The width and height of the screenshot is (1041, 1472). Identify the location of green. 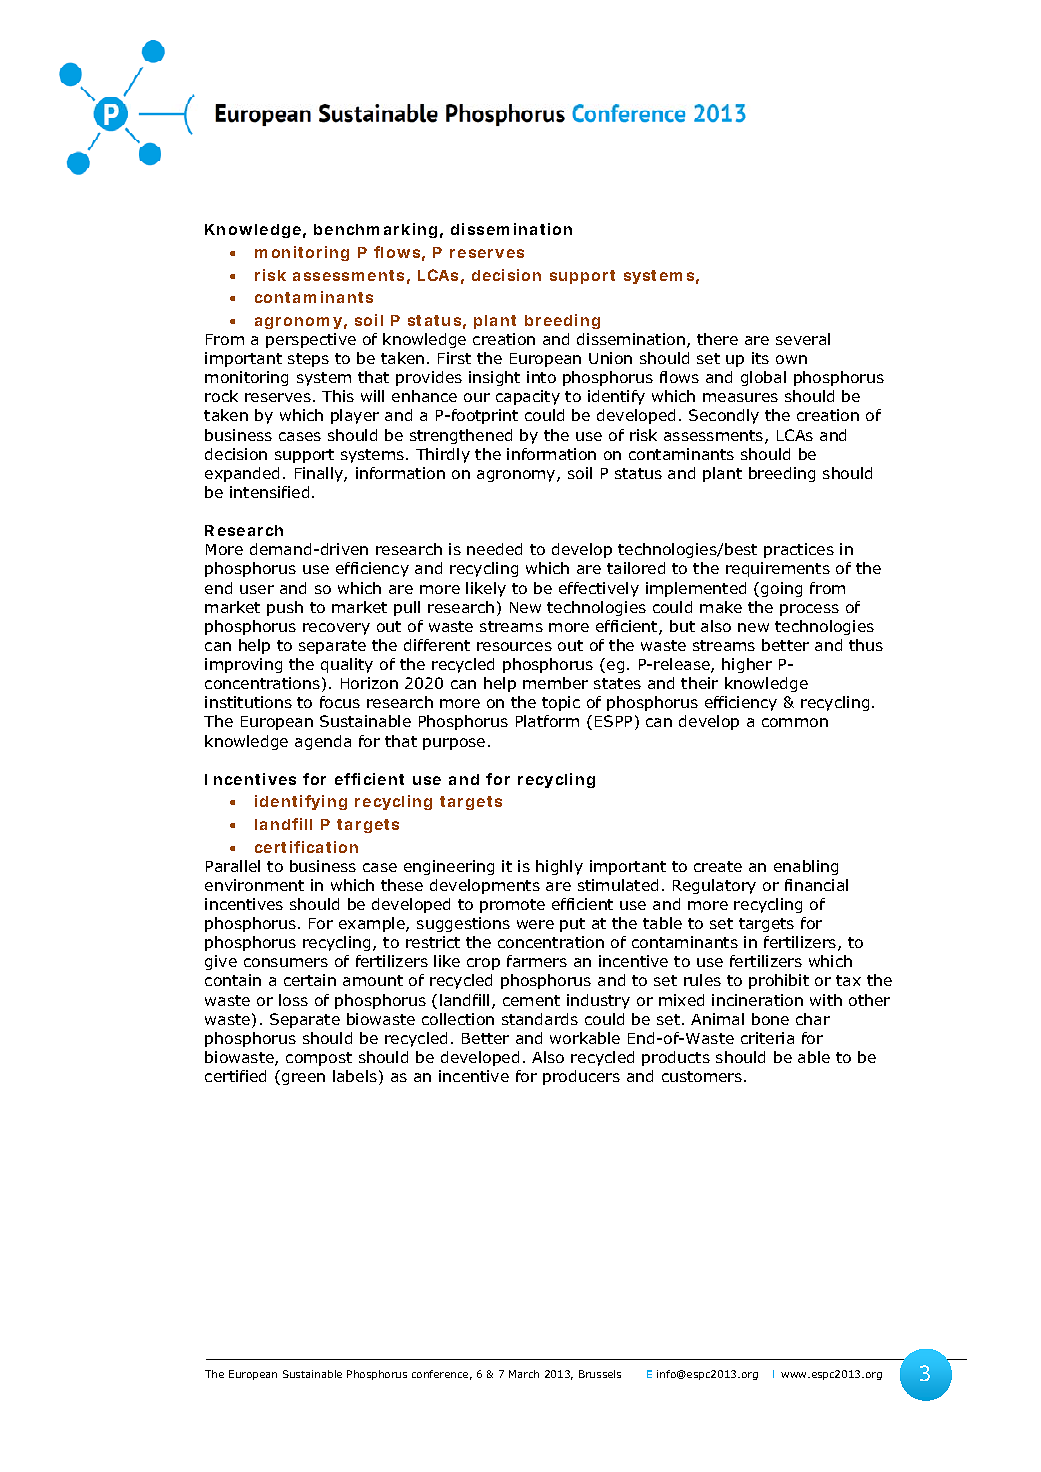
(303, 1079).
